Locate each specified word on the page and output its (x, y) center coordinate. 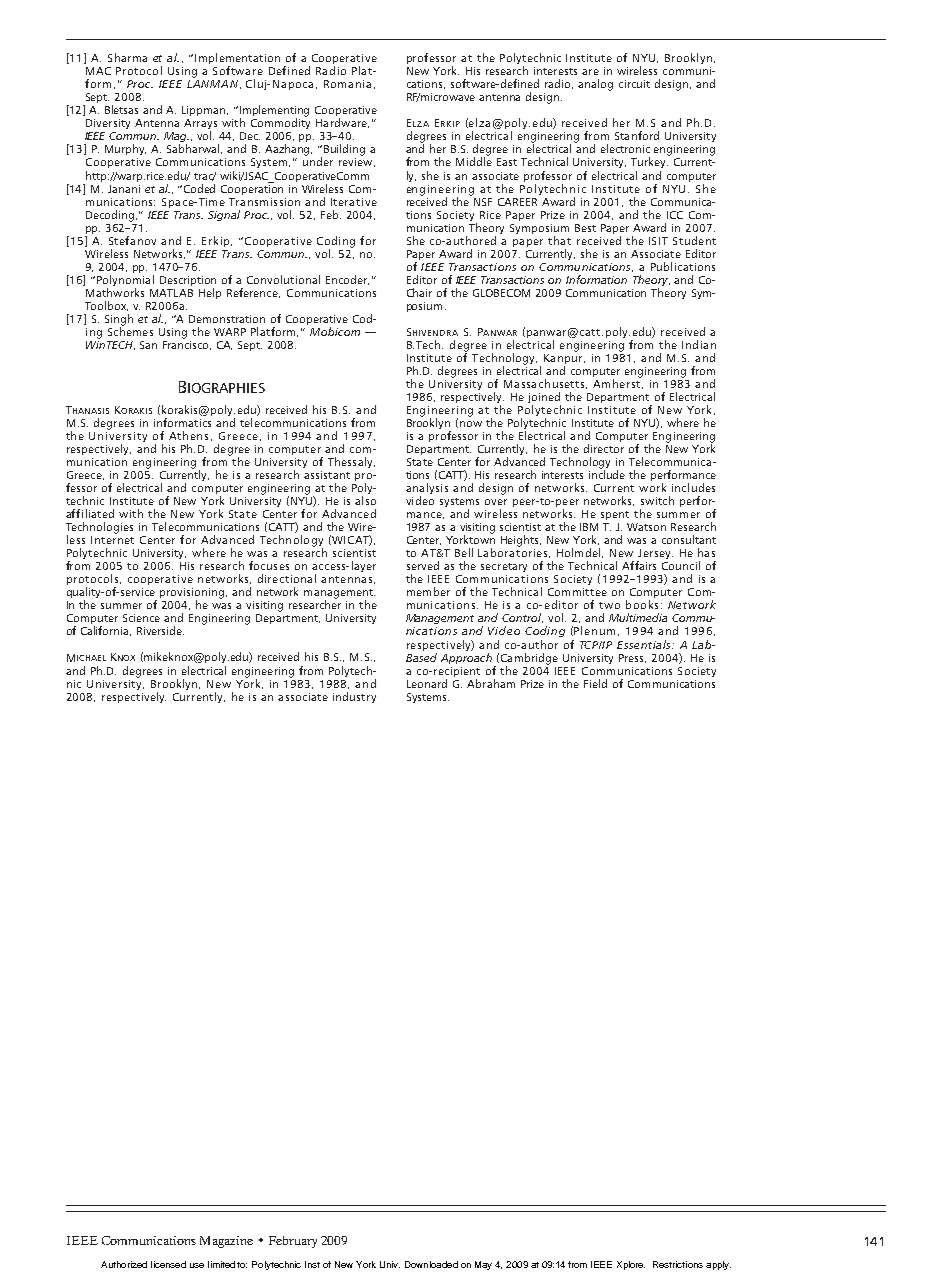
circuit (634, 84)
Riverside (160, 630)
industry (354, 697)
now (471, 424)
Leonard (427, 683)
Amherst (617, 382)
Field (595, 683)
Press (632, 658)
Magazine (226, 1242)
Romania (347, 84)
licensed (168, 1264)
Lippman (205, 111)
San (148, 345)
